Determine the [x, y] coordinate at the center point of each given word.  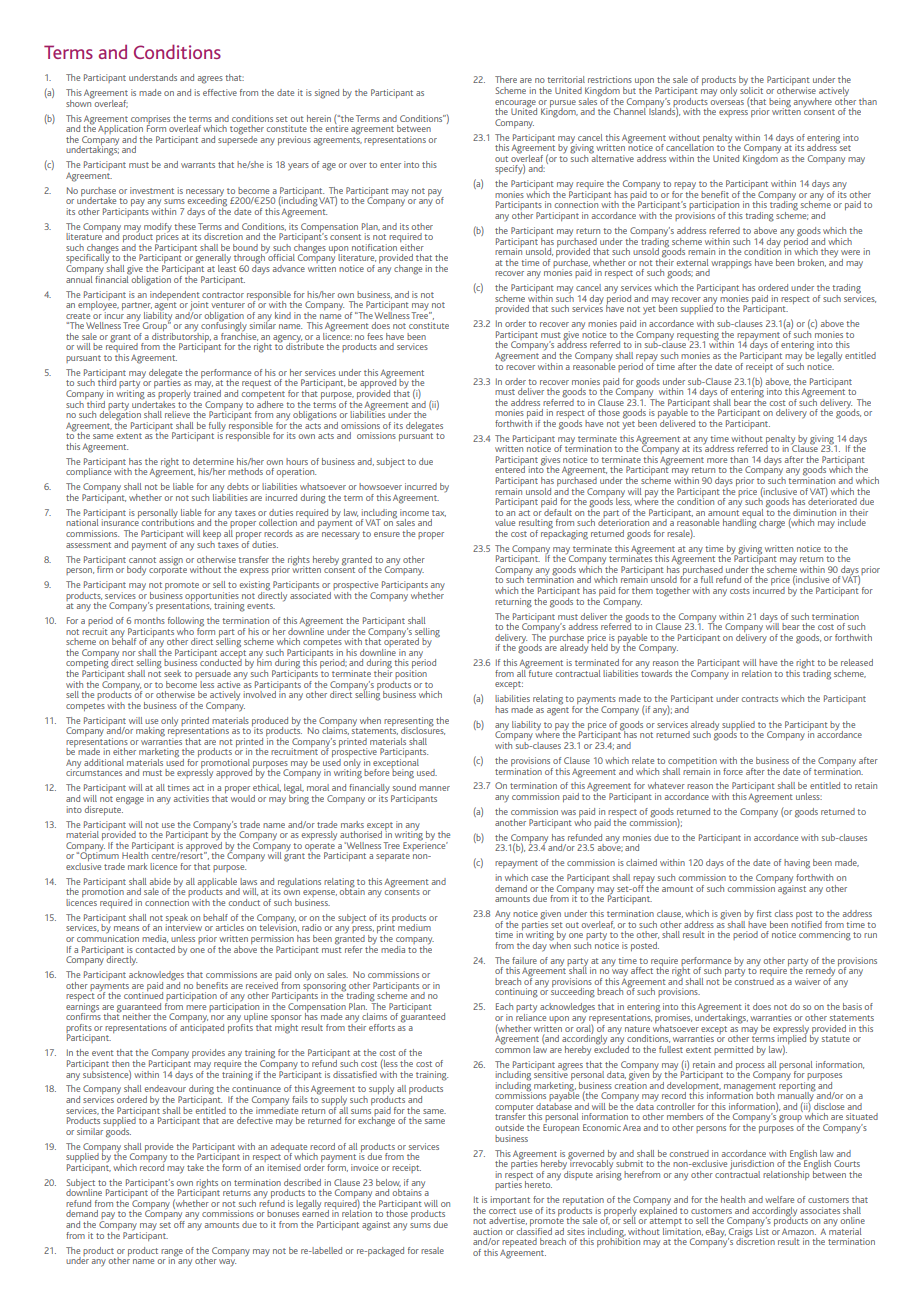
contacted [155, 949]
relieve [177, 414]
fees [375, 336]
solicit [751, 89]
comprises [150, 120]
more [717, 460]
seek [172, 673]
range [172, 1253]
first [764, 913]
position [411, 674]
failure [524, 960]
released [857, 662]
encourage [516, 104]
